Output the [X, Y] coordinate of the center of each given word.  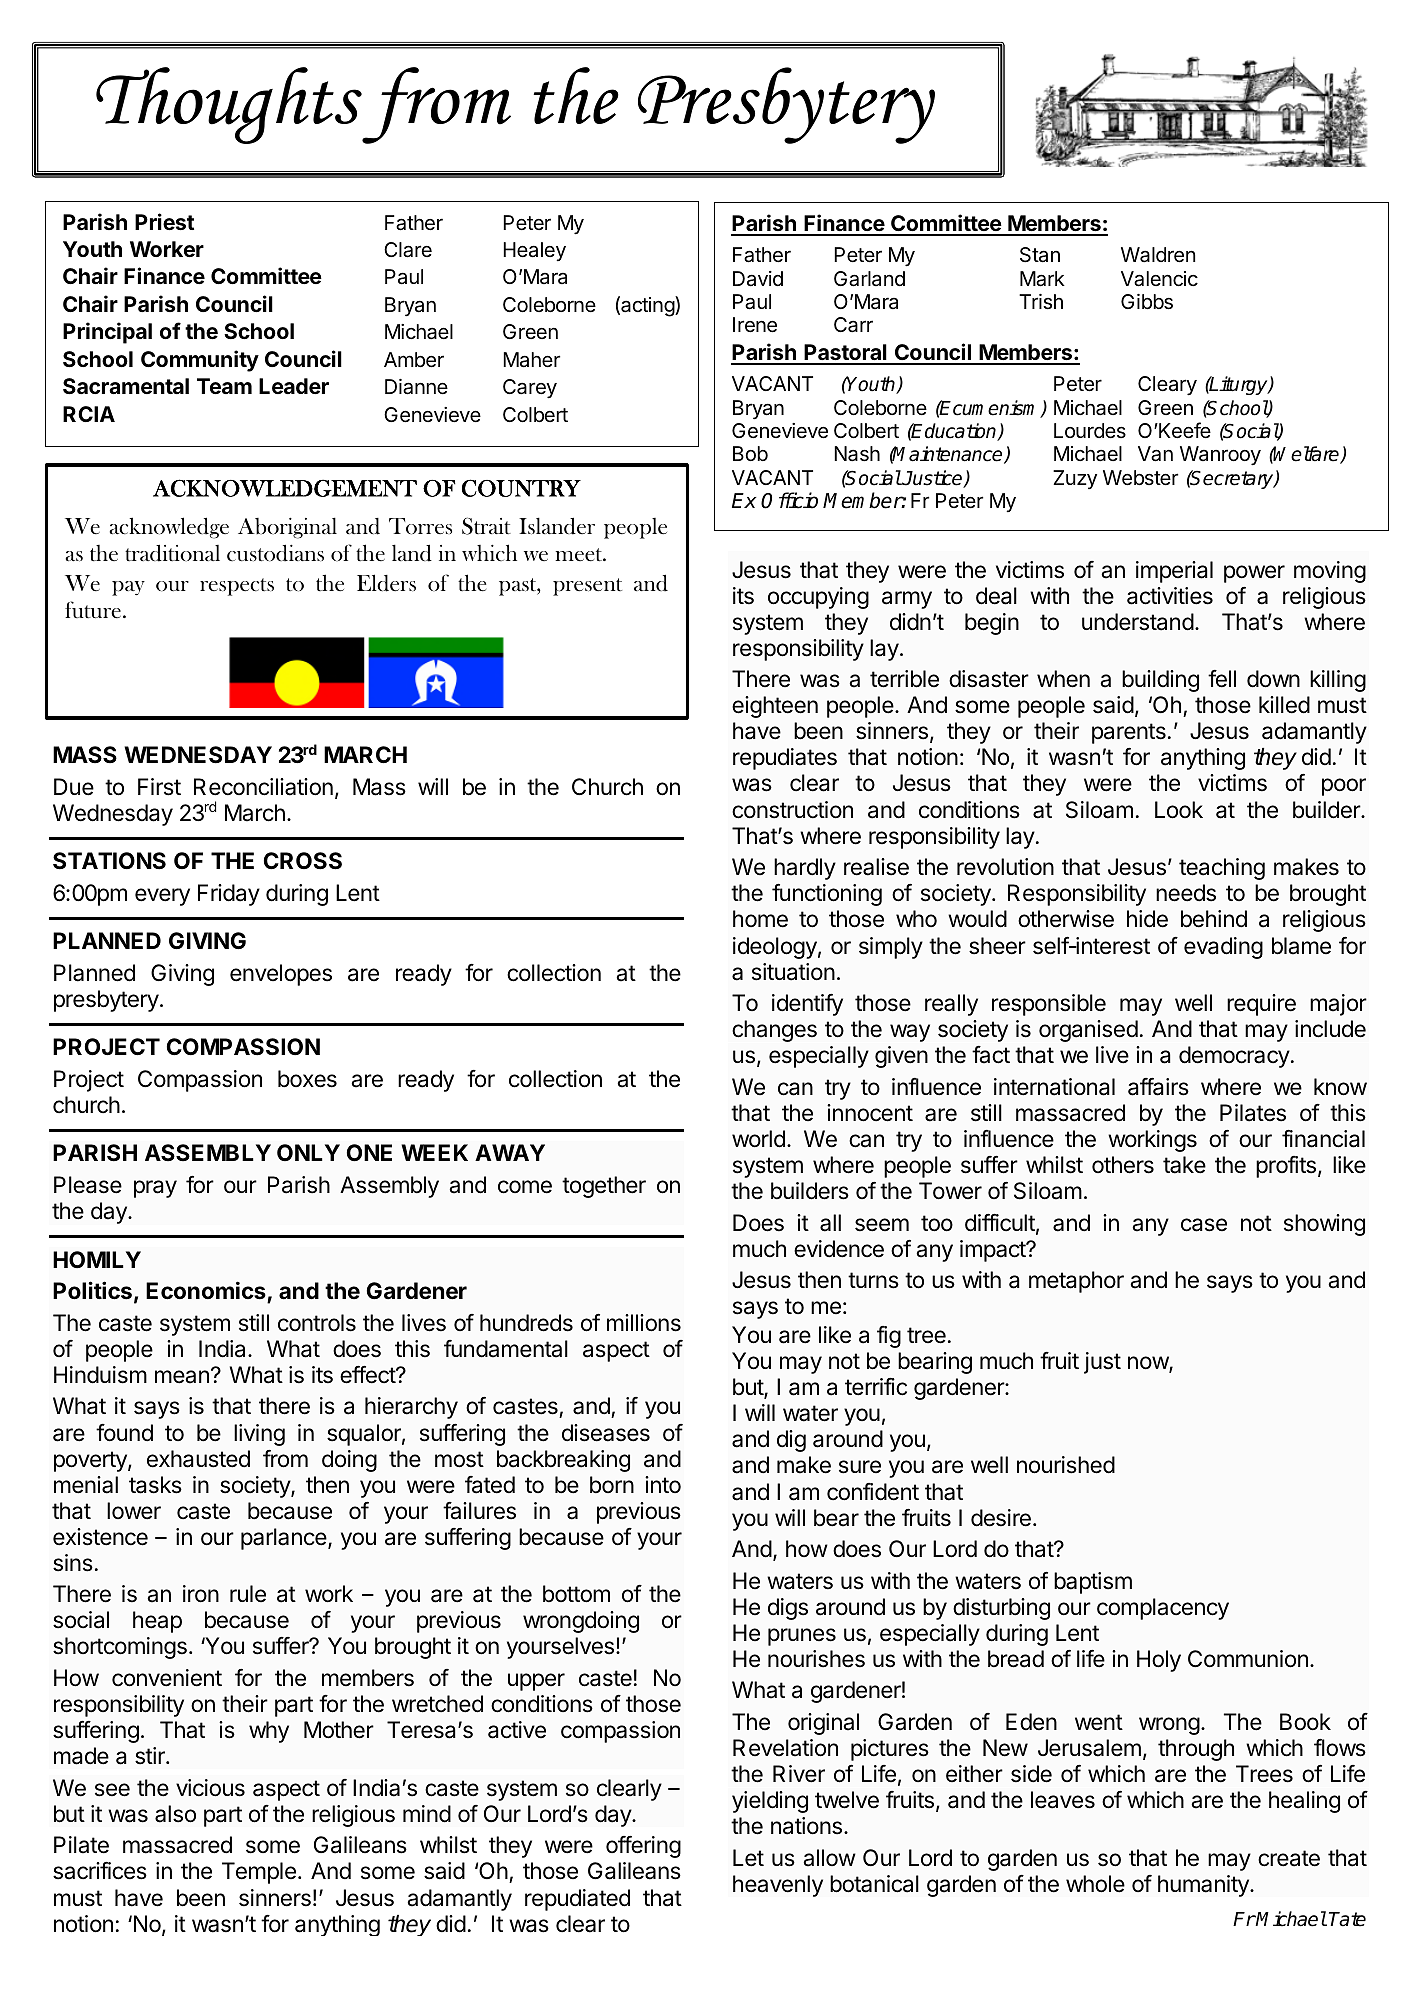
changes [774, 1031]
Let [748, 1858]
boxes [307, 1079]
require [1261, 1005]
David [758, 279]
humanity [1204, 1886]
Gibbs [1147, 302]
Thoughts [229, 105]
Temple [259, 1873]
